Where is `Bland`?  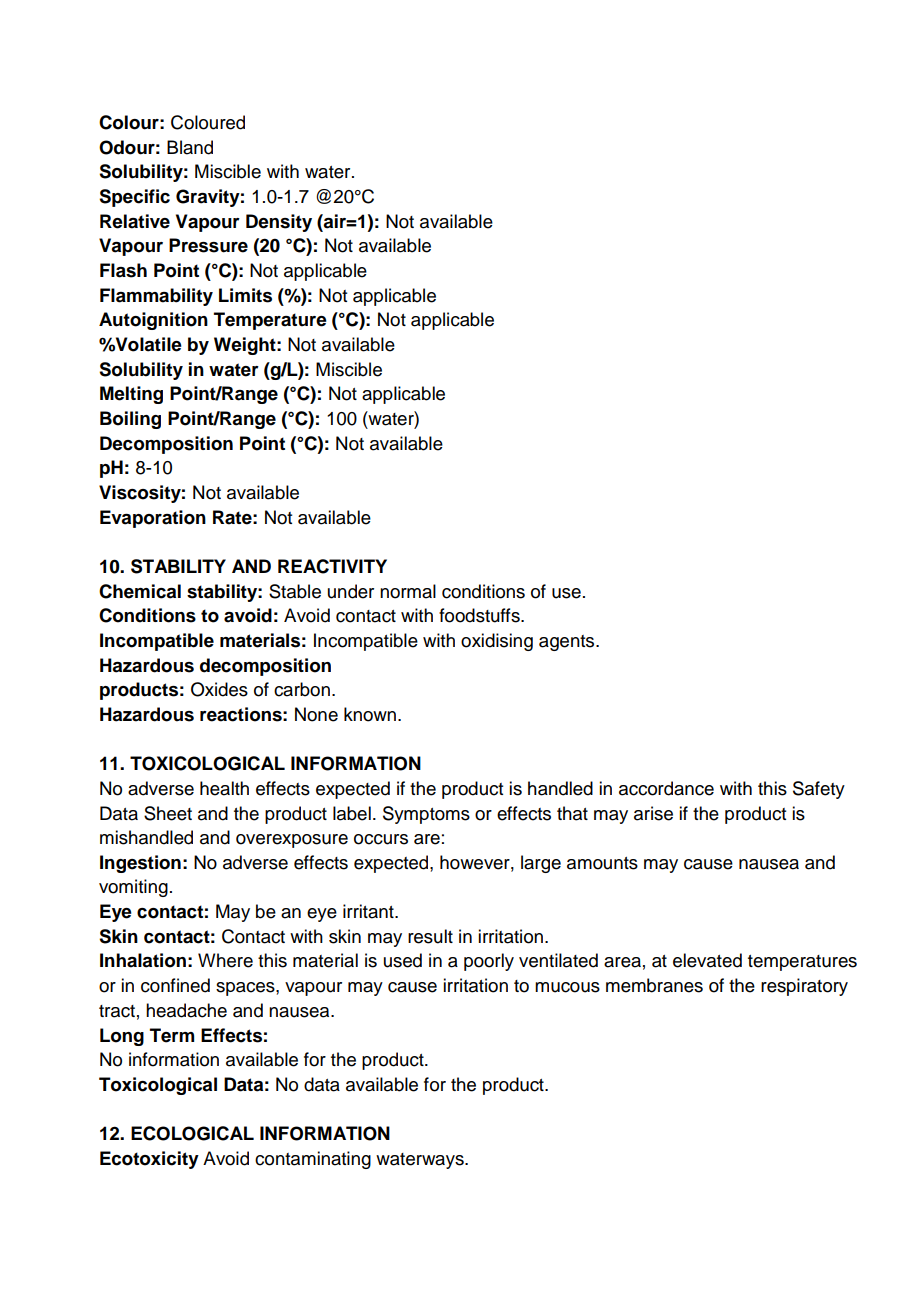 Bland is located at coordinates (190, 147).
